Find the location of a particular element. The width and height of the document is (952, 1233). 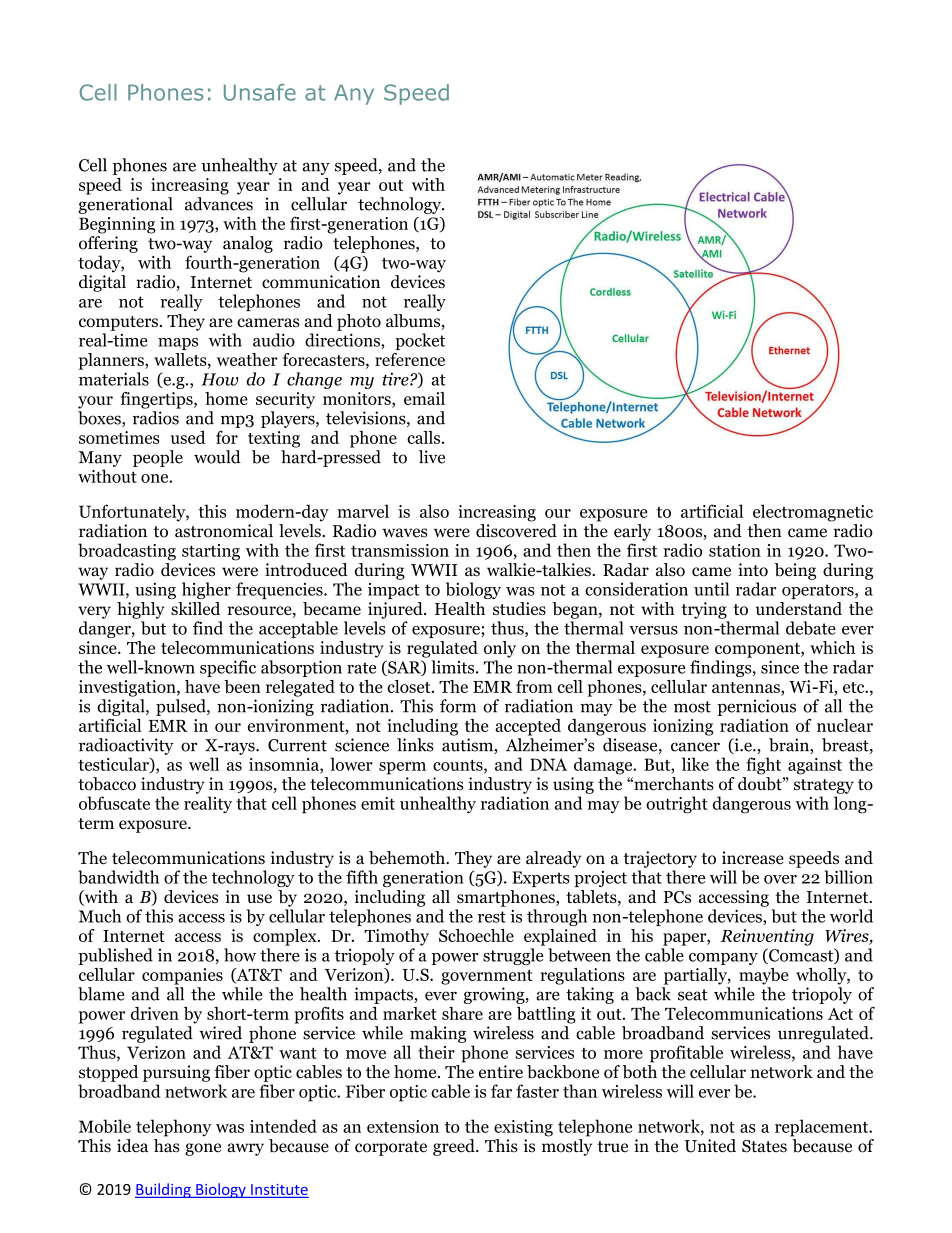

rest is located at coordinates (492, 917).
